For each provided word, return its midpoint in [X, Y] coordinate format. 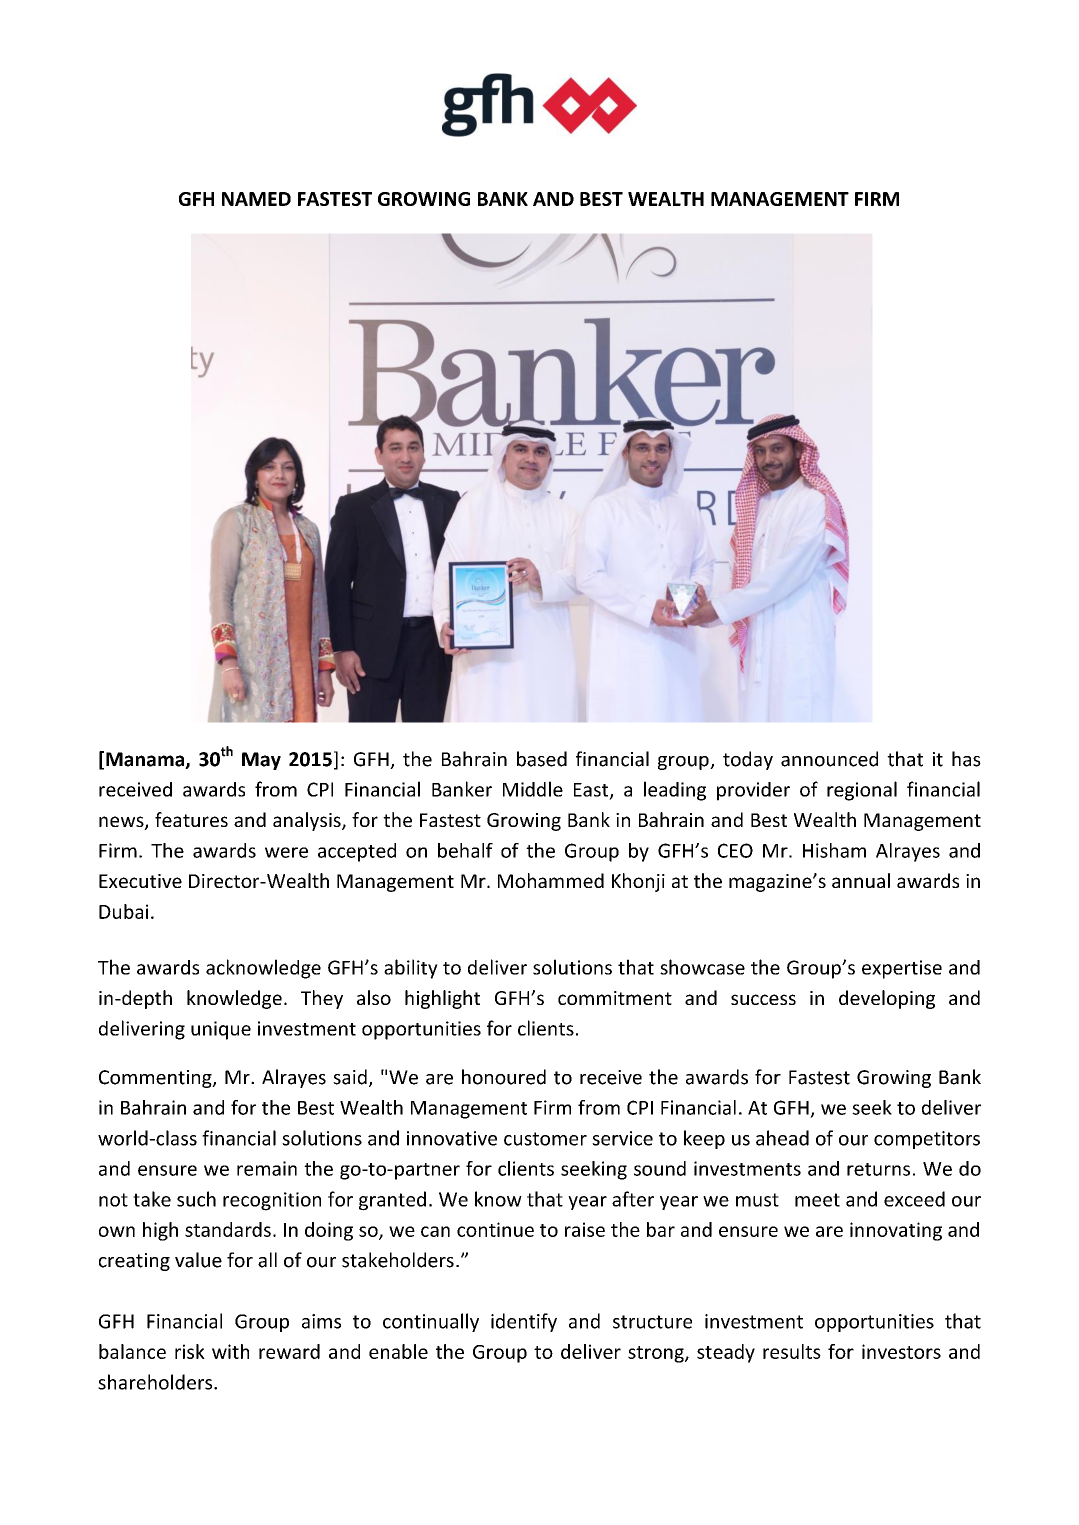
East [592, 791]
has [966, 759]
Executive [140, 881]
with [230, 1351]
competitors [927, 1140]
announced [829, 759]
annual [861, 880]
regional [862, 791]
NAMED [256, 199]
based [542, 759]
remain [267, 1168]
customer [545, 1139]
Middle [533, 789]
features [191, 819]
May [261, 761]
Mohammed [551, 880]
